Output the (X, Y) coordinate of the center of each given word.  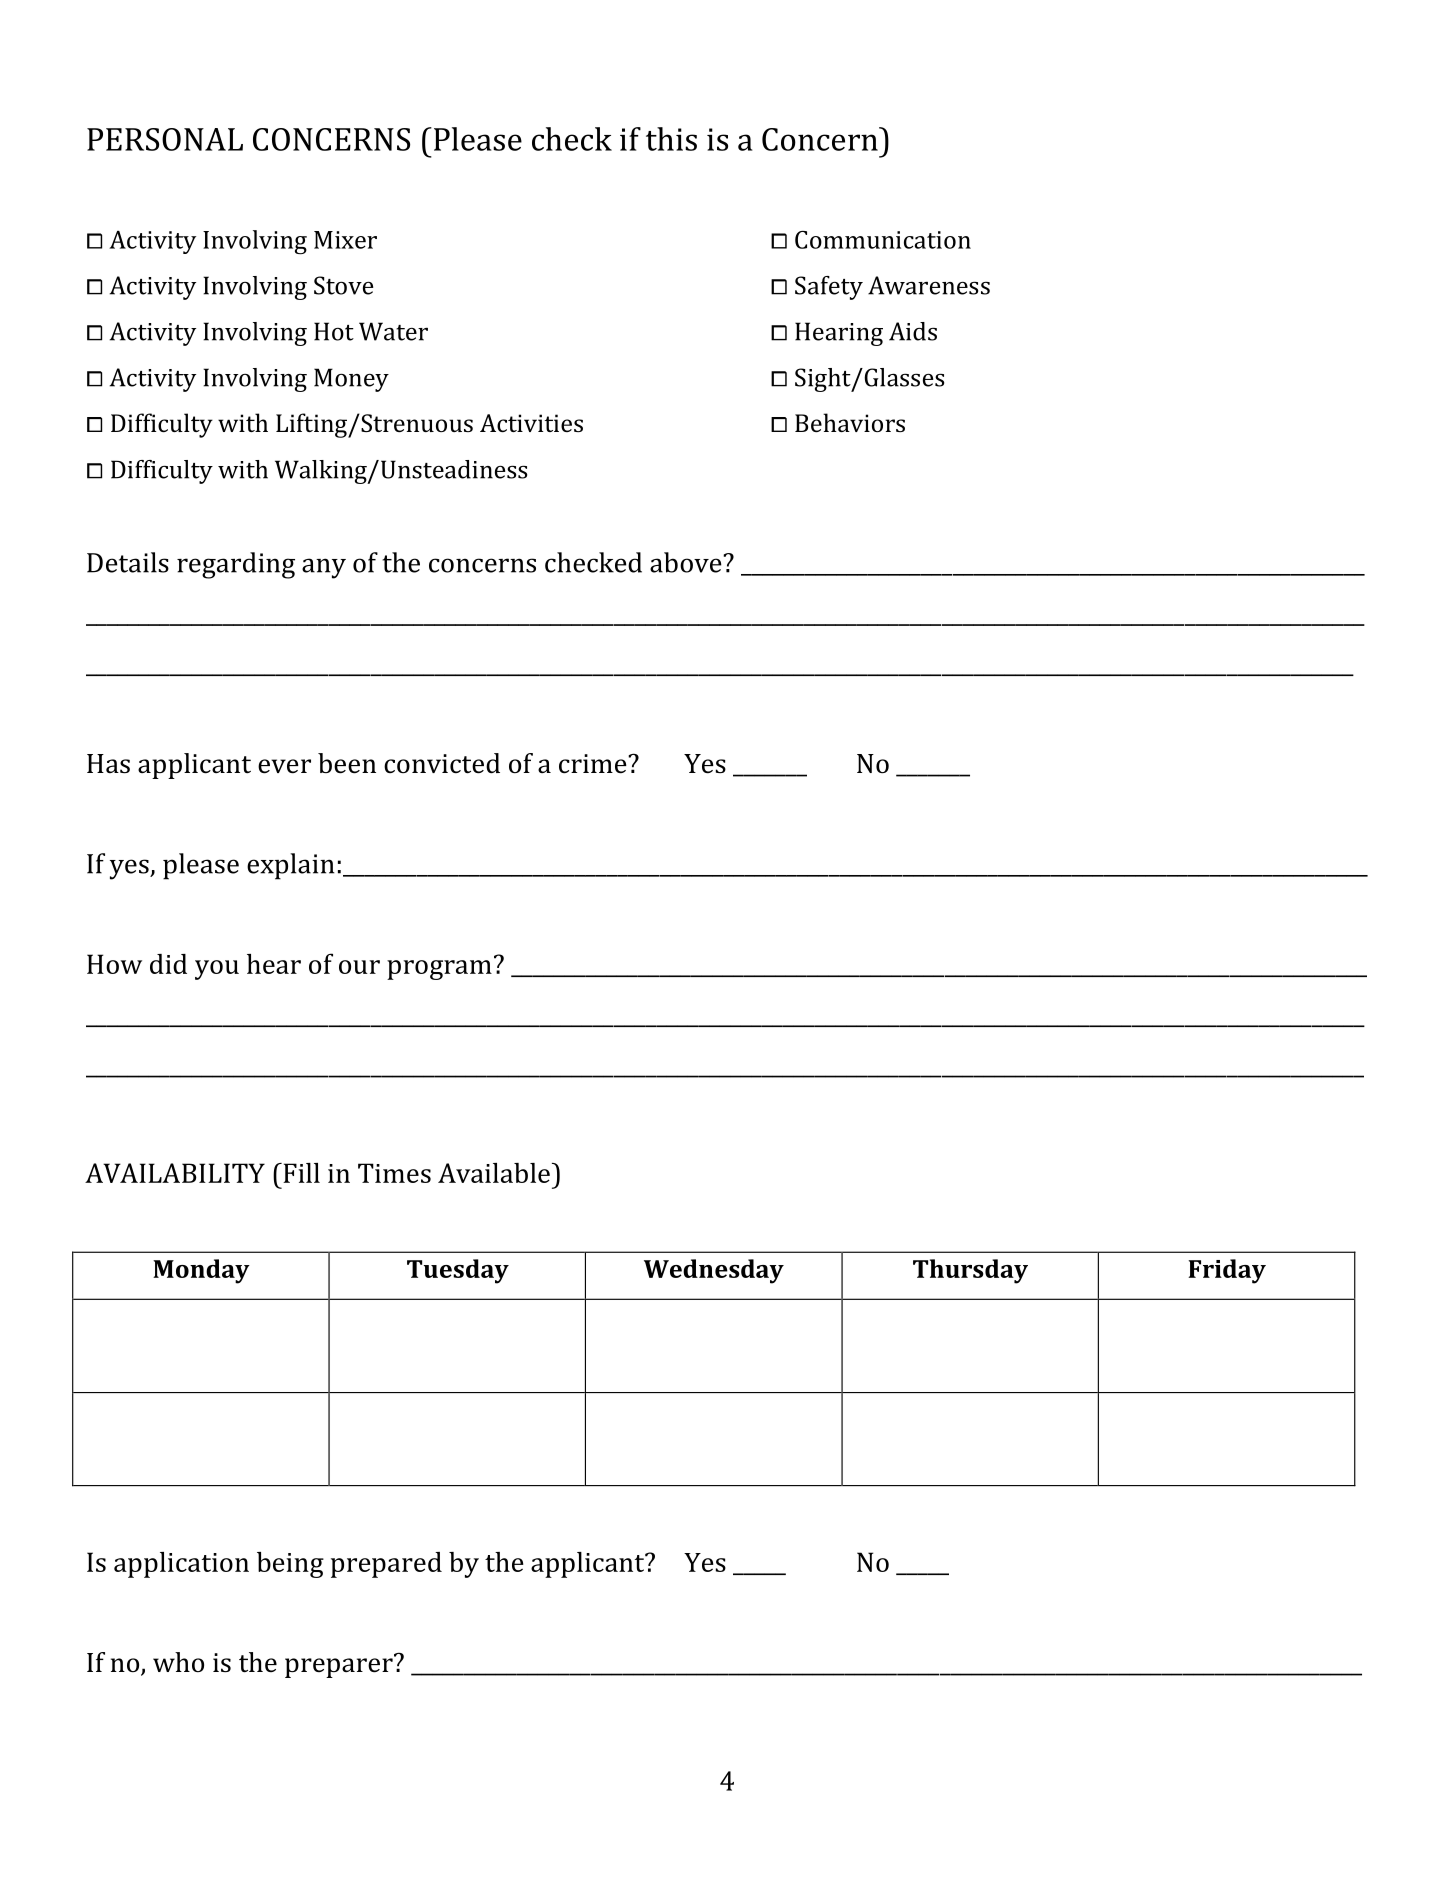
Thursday (970, 1271)
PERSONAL (165, 139)
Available (494, 1173)
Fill (300, 1173)
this (671, 139)
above (687, 562)
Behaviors (850, 422)
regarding (236, 565)
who (178, 1662)
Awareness (929, 285)
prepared (386, 1565)
